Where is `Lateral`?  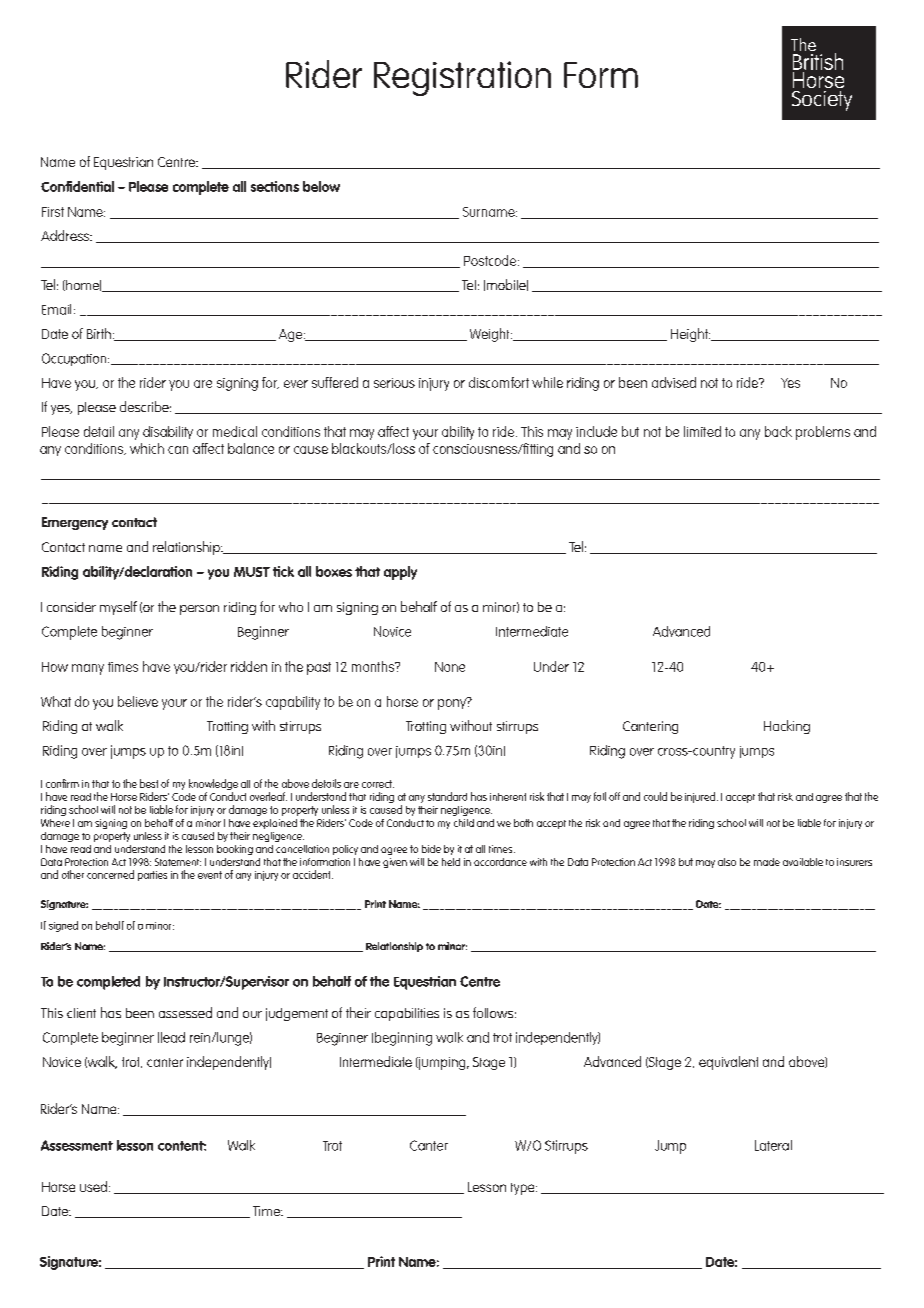 Lateral is located at coordinates (773, 1145).
